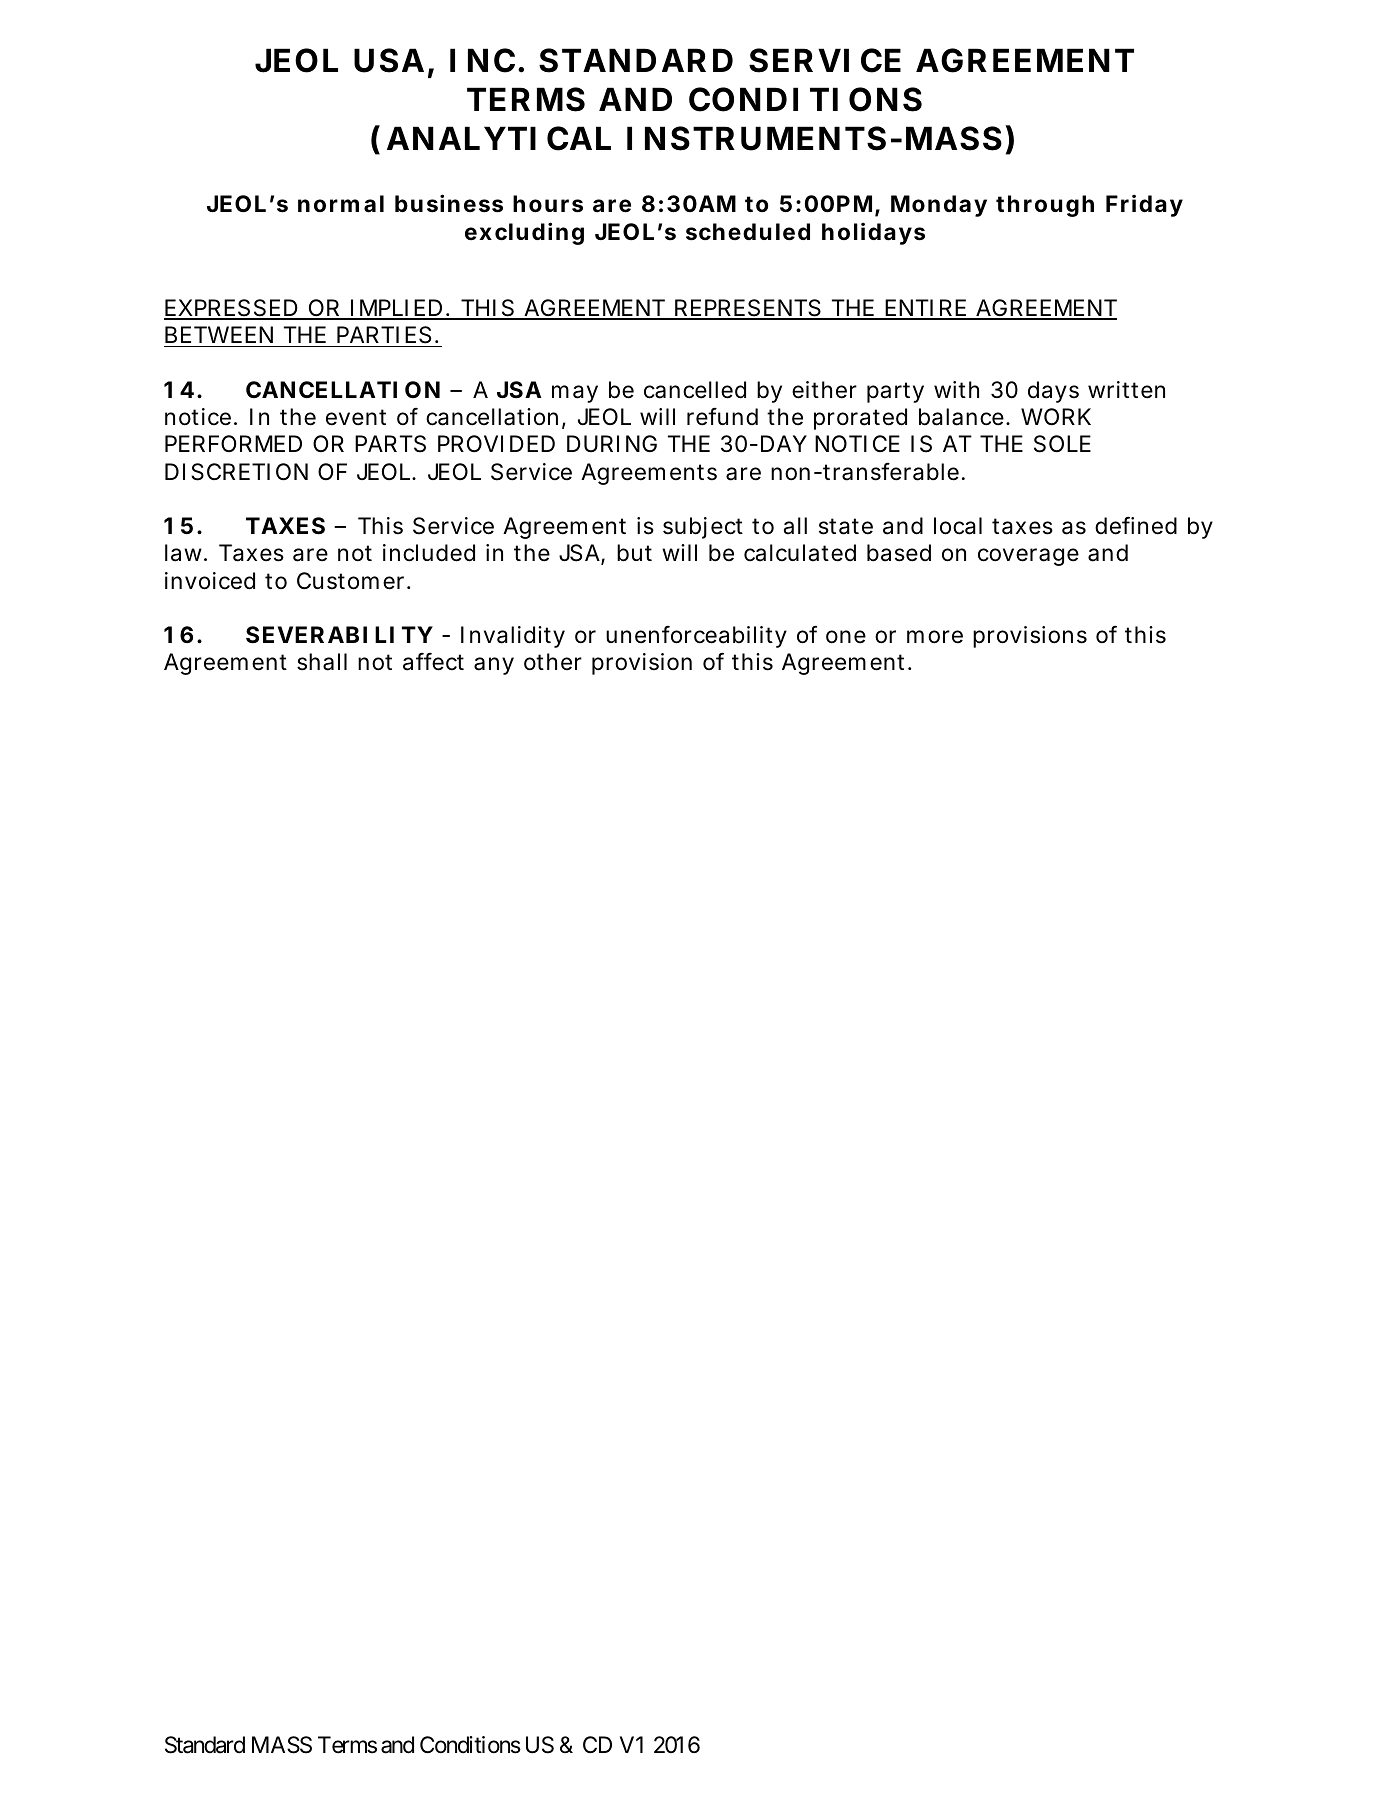 The width and height of the page is (1391, 1800). Describe the element at coordinates (695, 390) in the page. I see `cancelled` at that location.
